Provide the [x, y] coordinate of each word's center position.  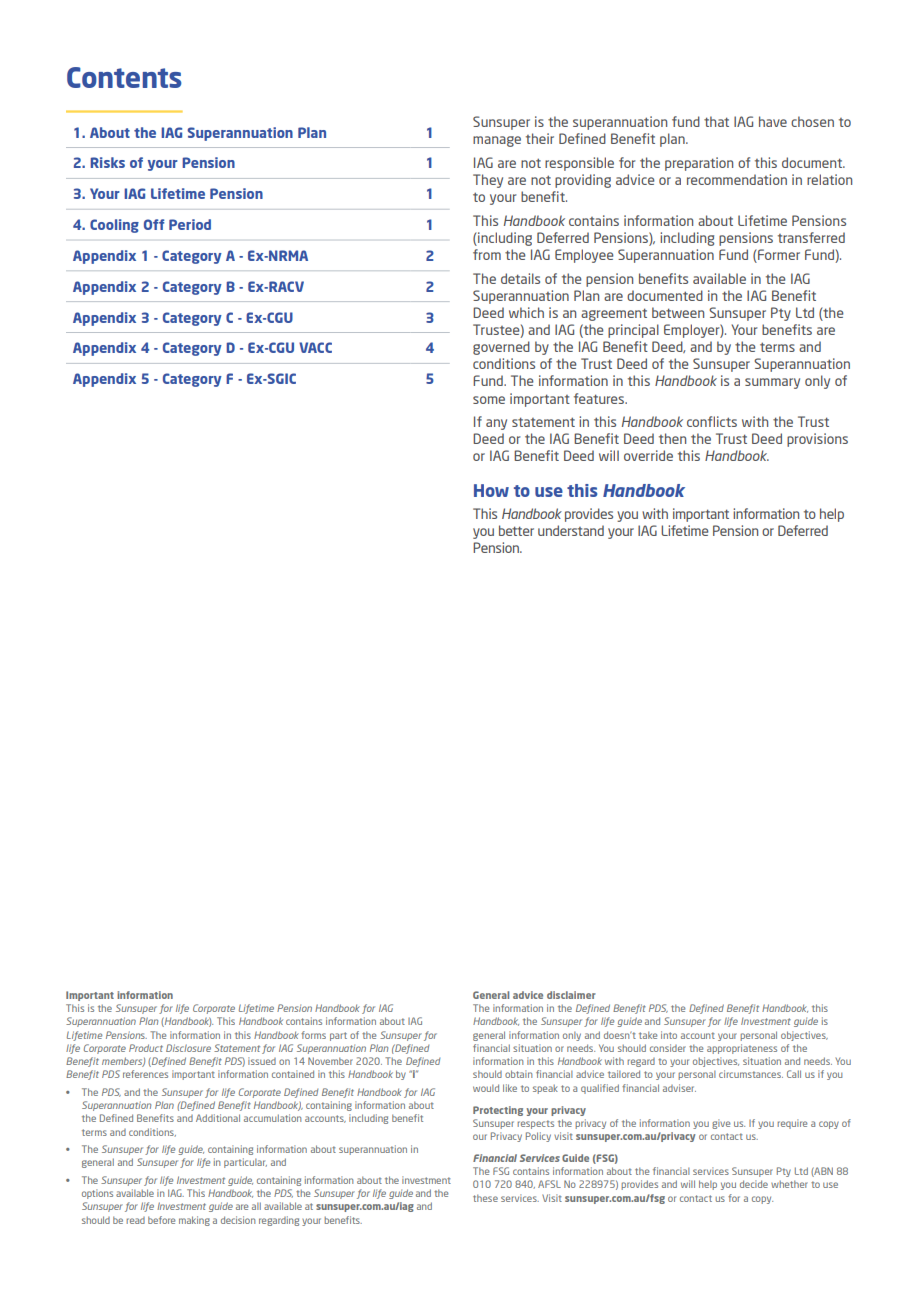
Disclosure [188, 1048]
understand [571, 530]
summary [772, 383]
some [489, 400]
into [669, 1035]
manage [497, 141]
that [716, 121]
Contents [124, 77]
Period [190, 224]
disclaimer [571, 995]
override [648, 455]
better [516, 530]
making [194, 1221]
